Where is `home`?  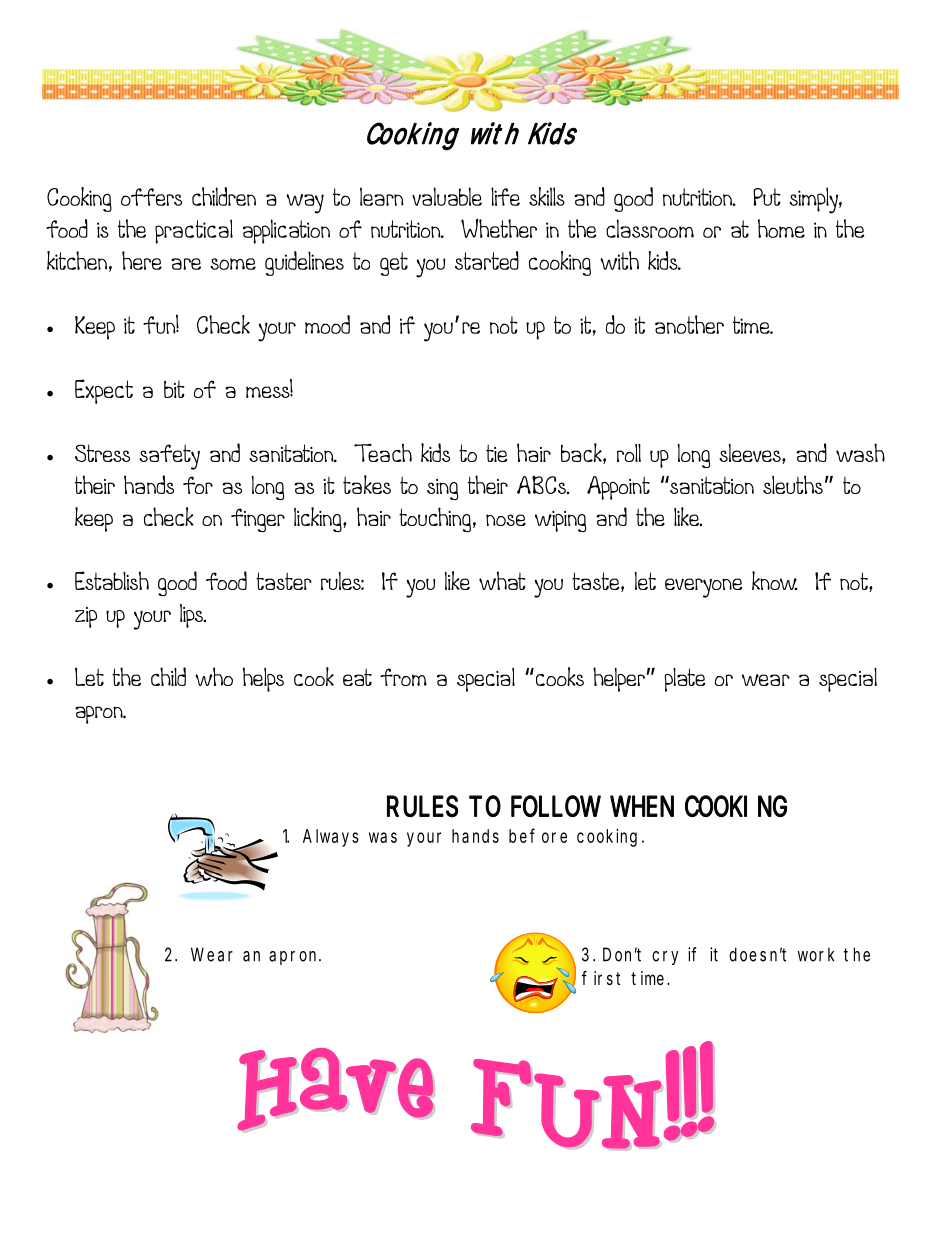
home is located at coordinates (781, 228).
